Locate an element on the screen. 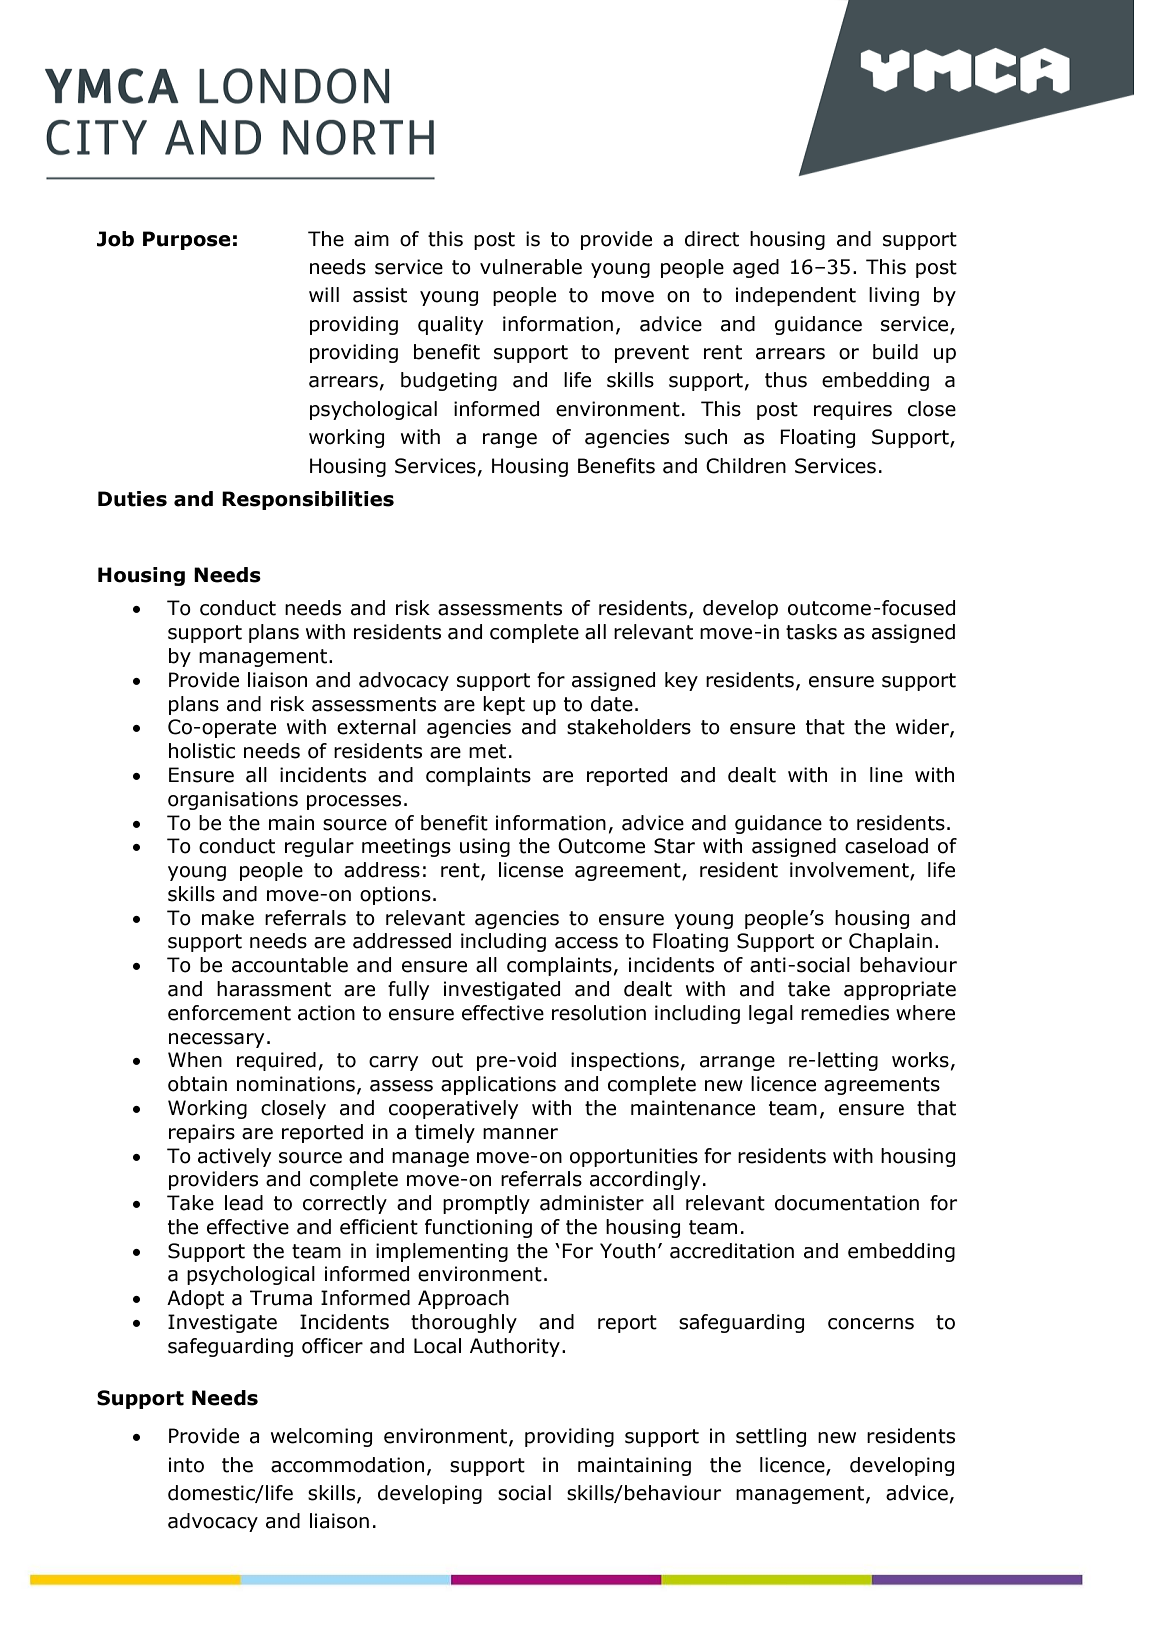  independent is located at coordinates (796, 296).
